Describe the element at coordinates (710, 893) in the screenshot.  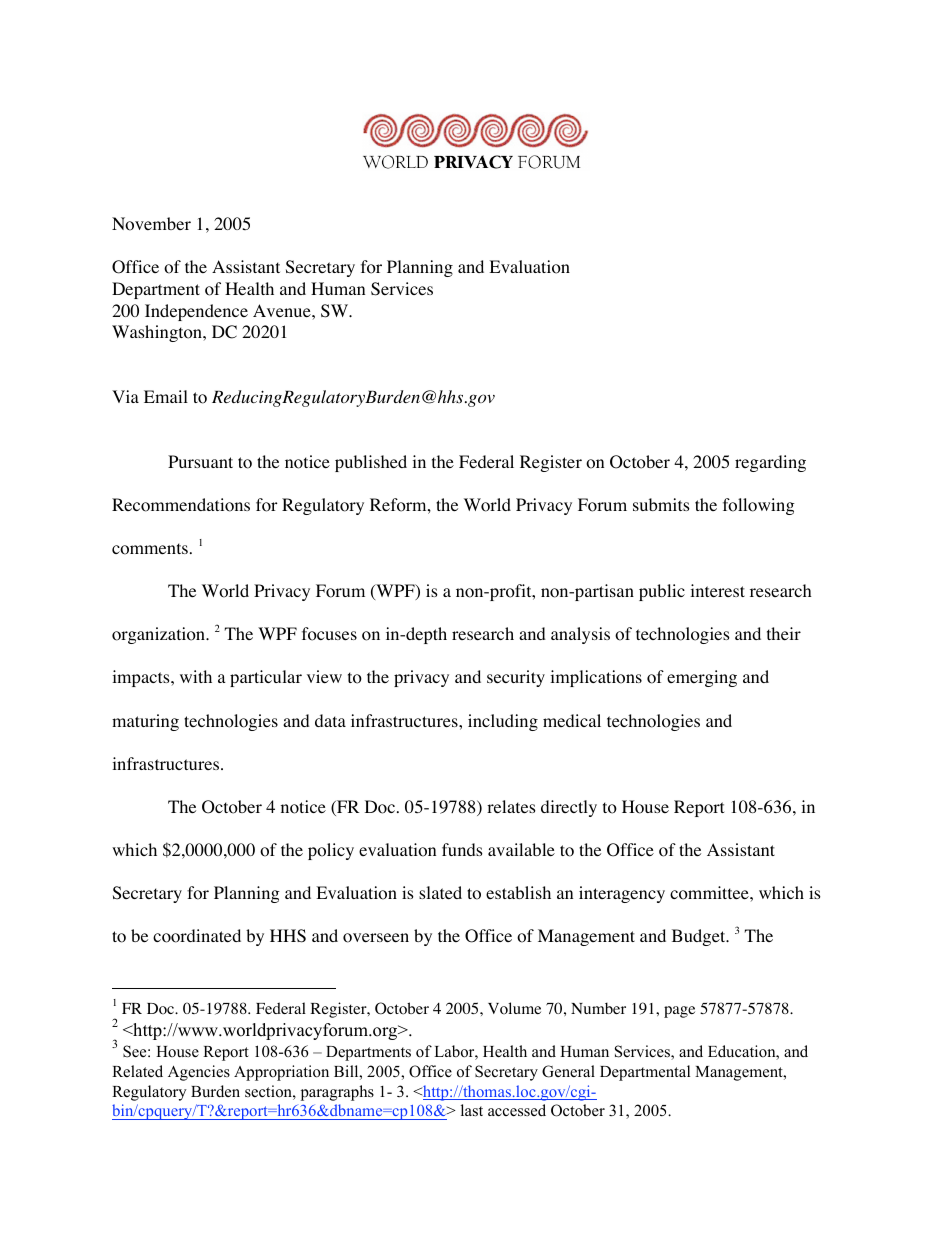
I see `committee` at that location.
